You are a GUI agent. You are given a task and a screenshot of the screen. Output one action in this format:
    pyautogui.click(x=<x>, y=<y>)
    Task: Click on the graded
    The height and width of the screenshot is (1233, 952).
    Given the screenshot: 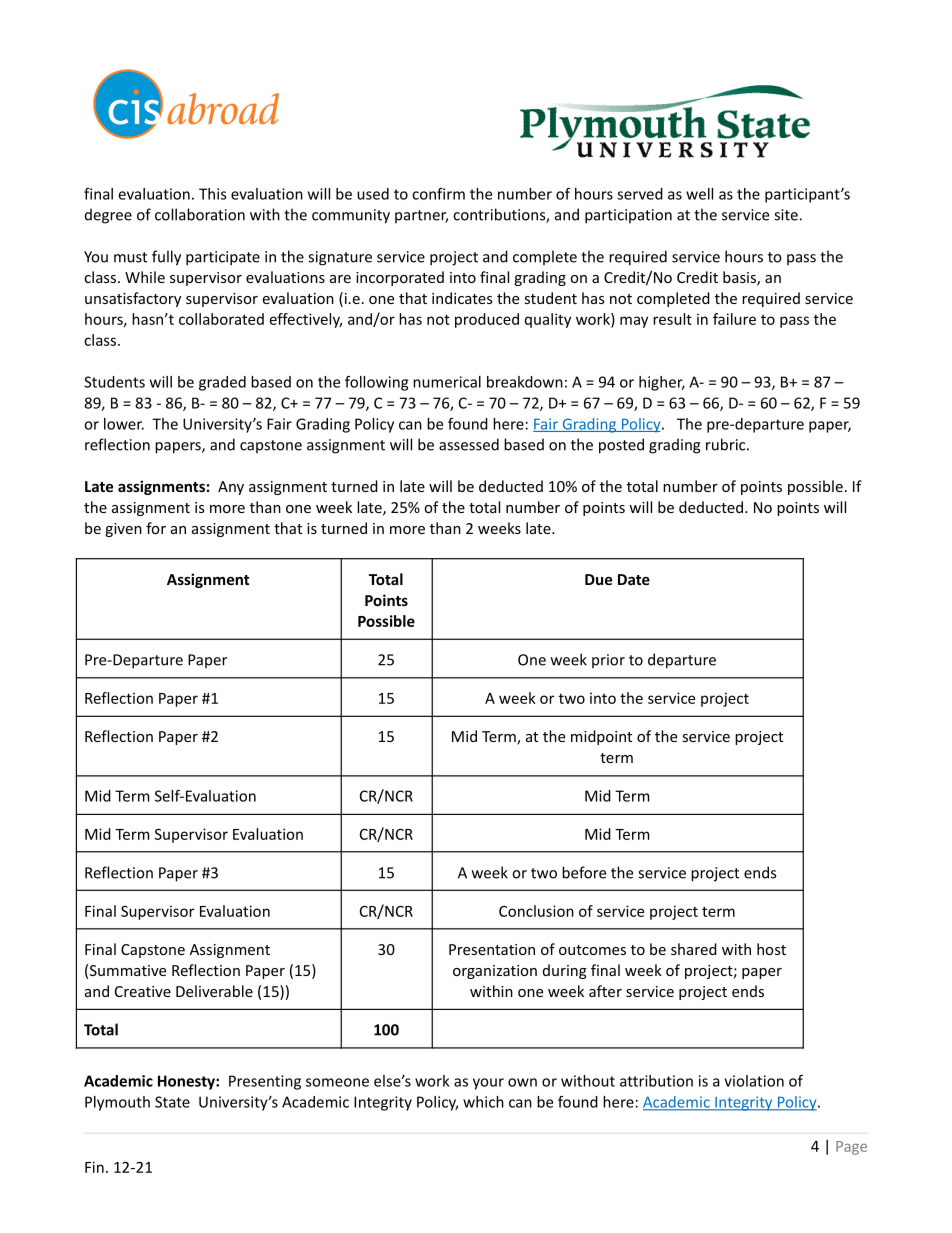 What is the action you would take?
    pyautogui.click(x=222, y=383)
